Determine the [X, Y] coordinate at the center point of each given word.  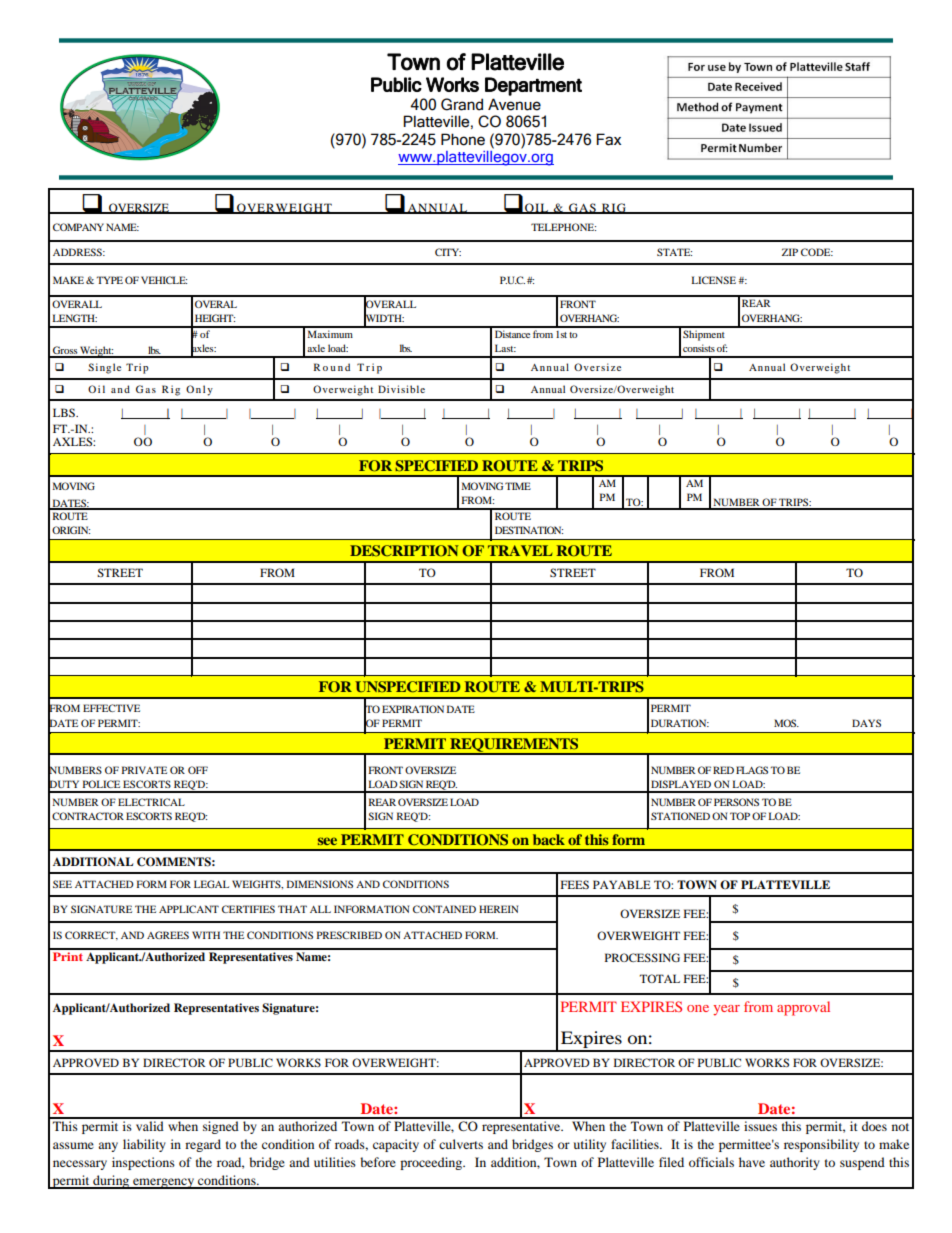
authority [795, 1163]
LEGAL [211, 884]
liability [144, 1145]
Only [199, 390]
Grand [462, 104]
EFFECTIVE [111, 708]
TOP [740, 816]
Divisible [401, 389]
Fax [608, 139]
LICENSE [713, 280]
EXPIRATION [413, 709]
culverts [461, 1144]
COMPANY [78, 227]
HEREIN [498, 909]
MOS [786, 723]
